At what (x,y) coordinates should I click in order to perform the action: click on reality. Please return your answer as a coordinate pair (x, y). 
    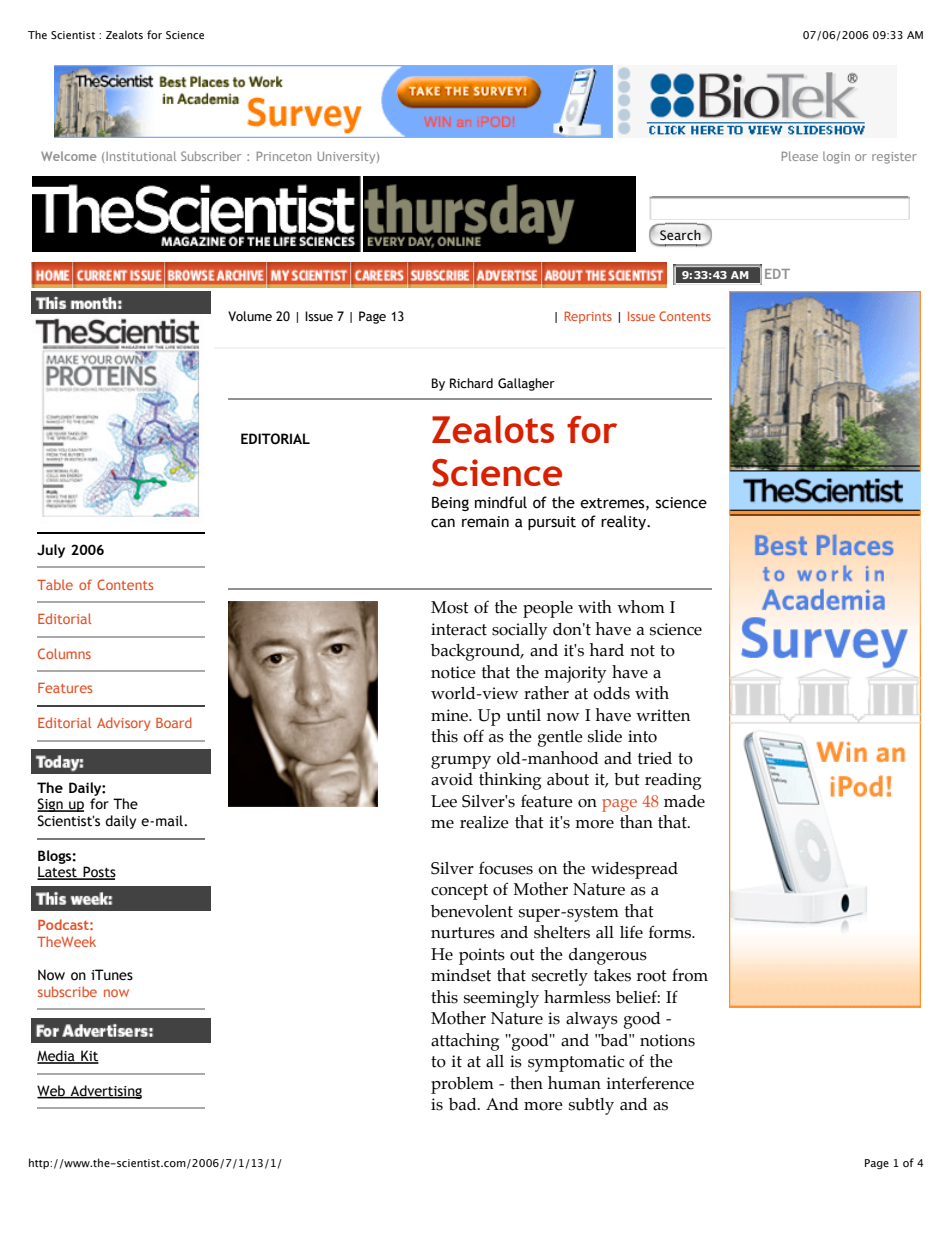
    Looking at the image, I should click on (624, 522).
